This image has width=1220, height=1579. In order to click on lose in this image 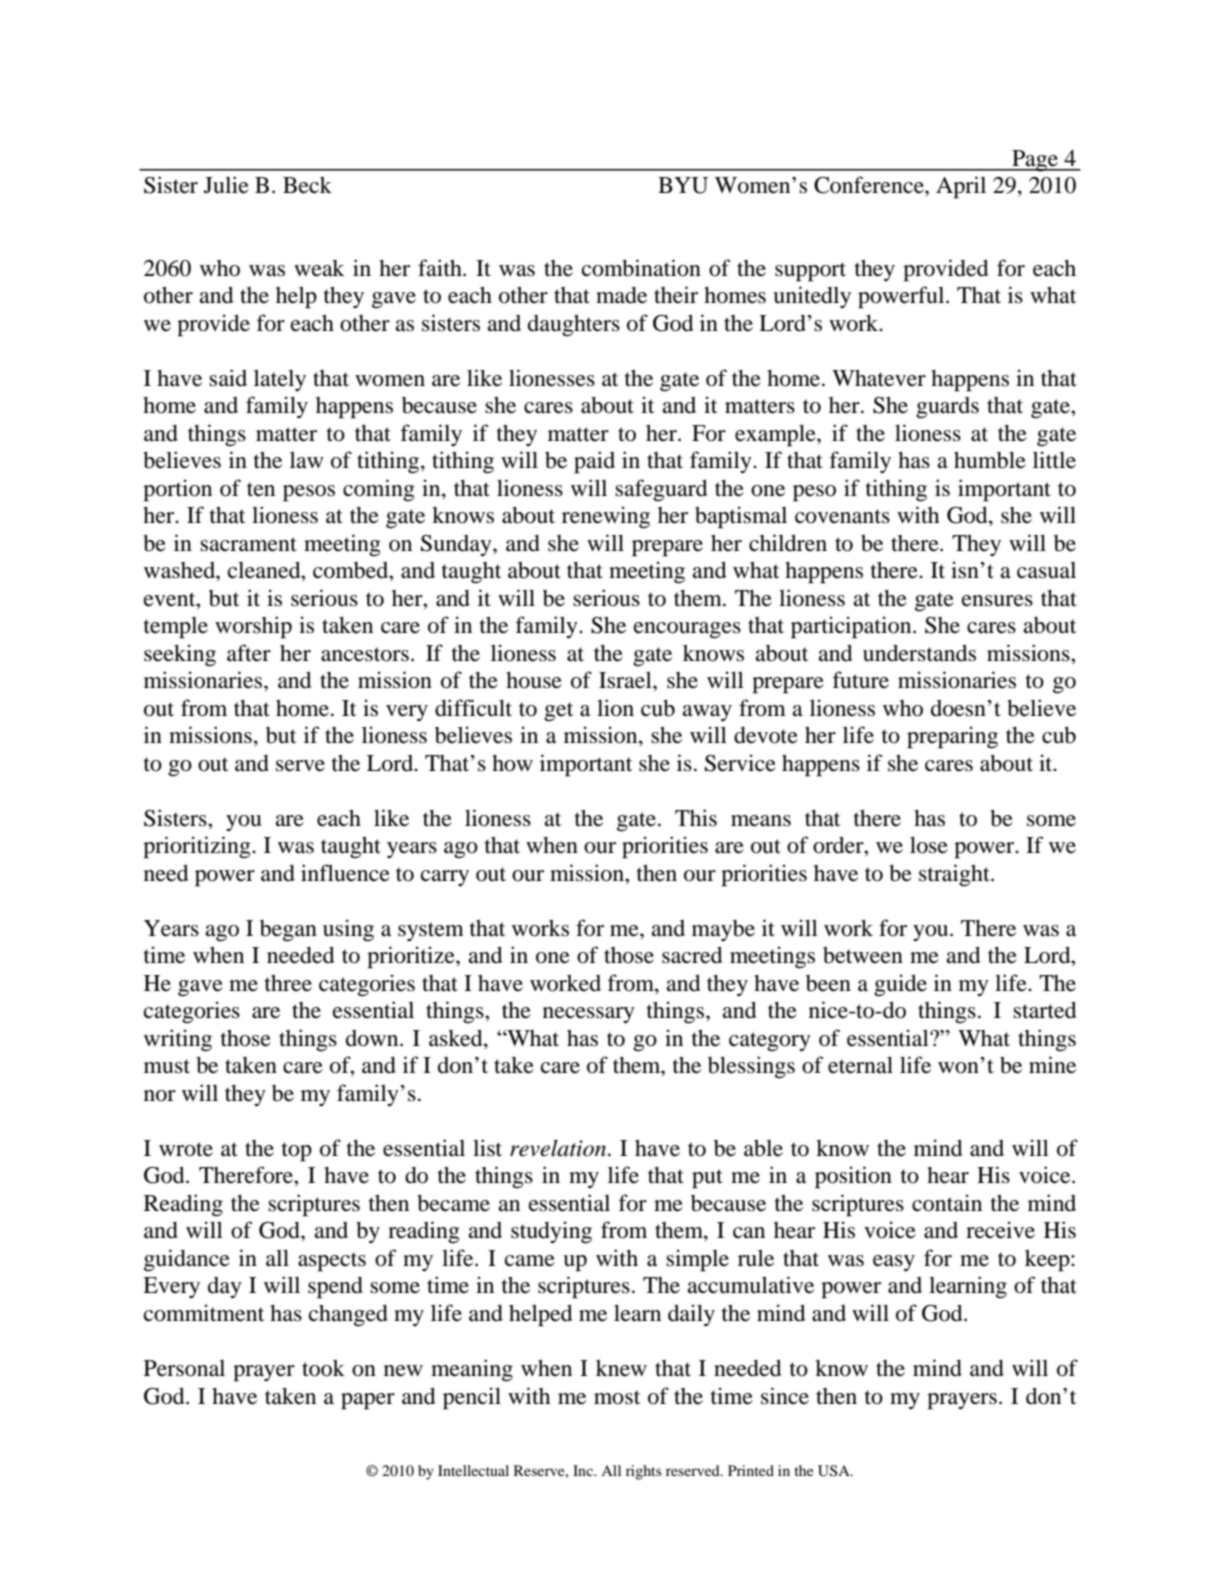, I will do `click(929, 845)`.
